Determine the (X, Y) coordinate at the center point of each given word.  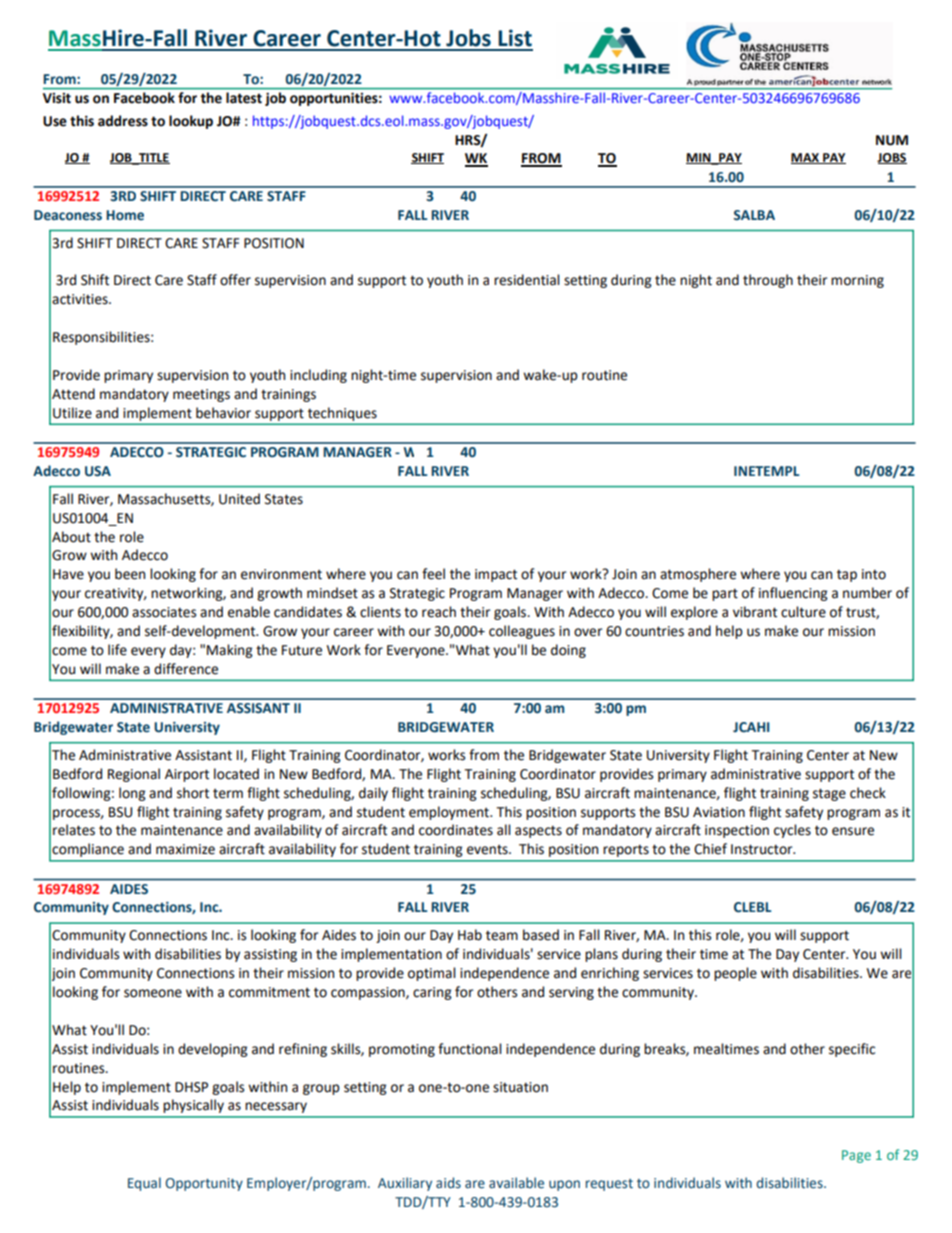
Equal (144, 1184)
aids (448, 1183)
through (768, 281)
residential (527, 280)
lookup (191, 122)
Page (856, 1156)
